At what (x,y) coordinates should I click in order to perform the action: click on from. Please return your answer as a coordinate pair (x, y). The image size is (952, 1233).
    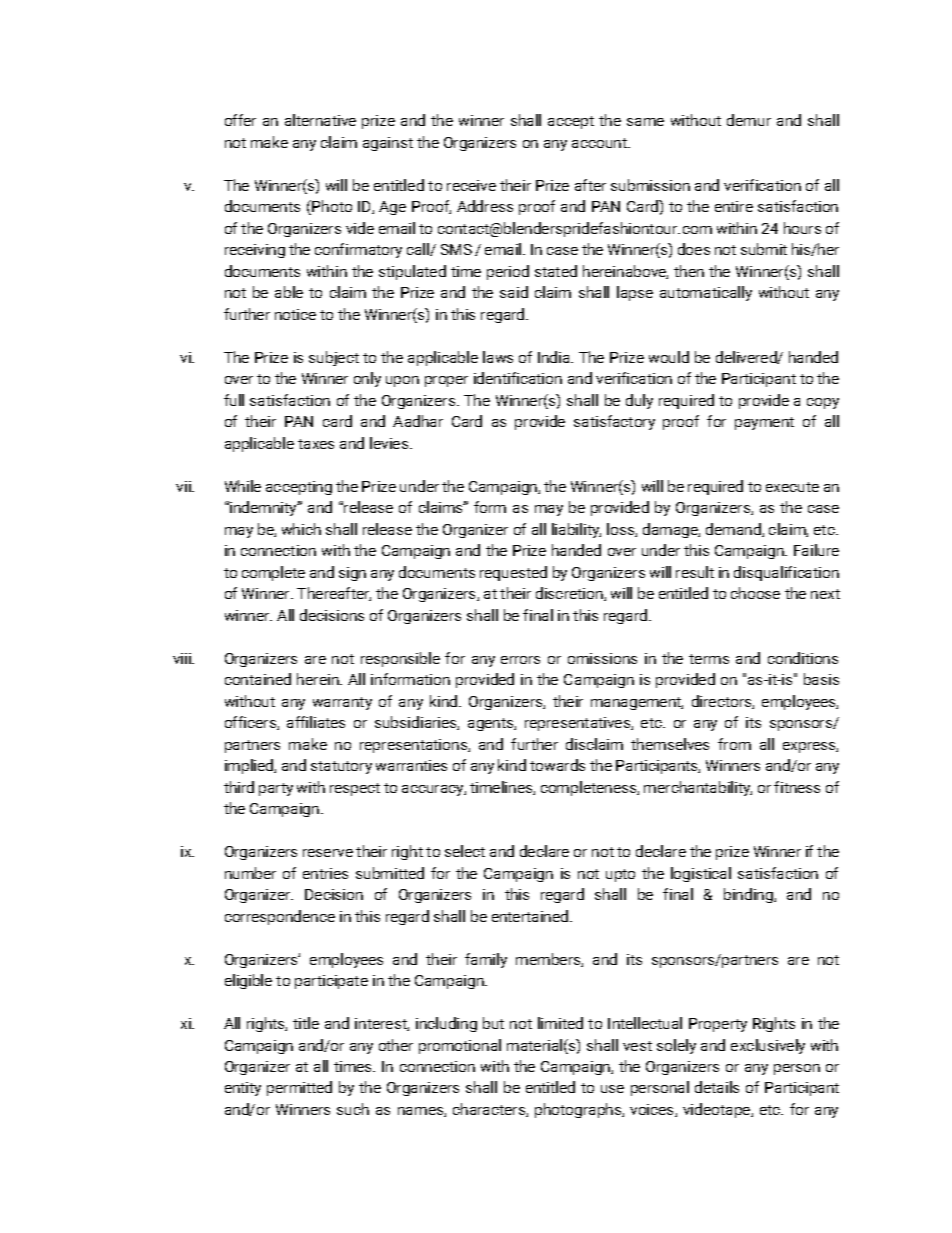
    Looking at the image, I should click on (734, 744).
